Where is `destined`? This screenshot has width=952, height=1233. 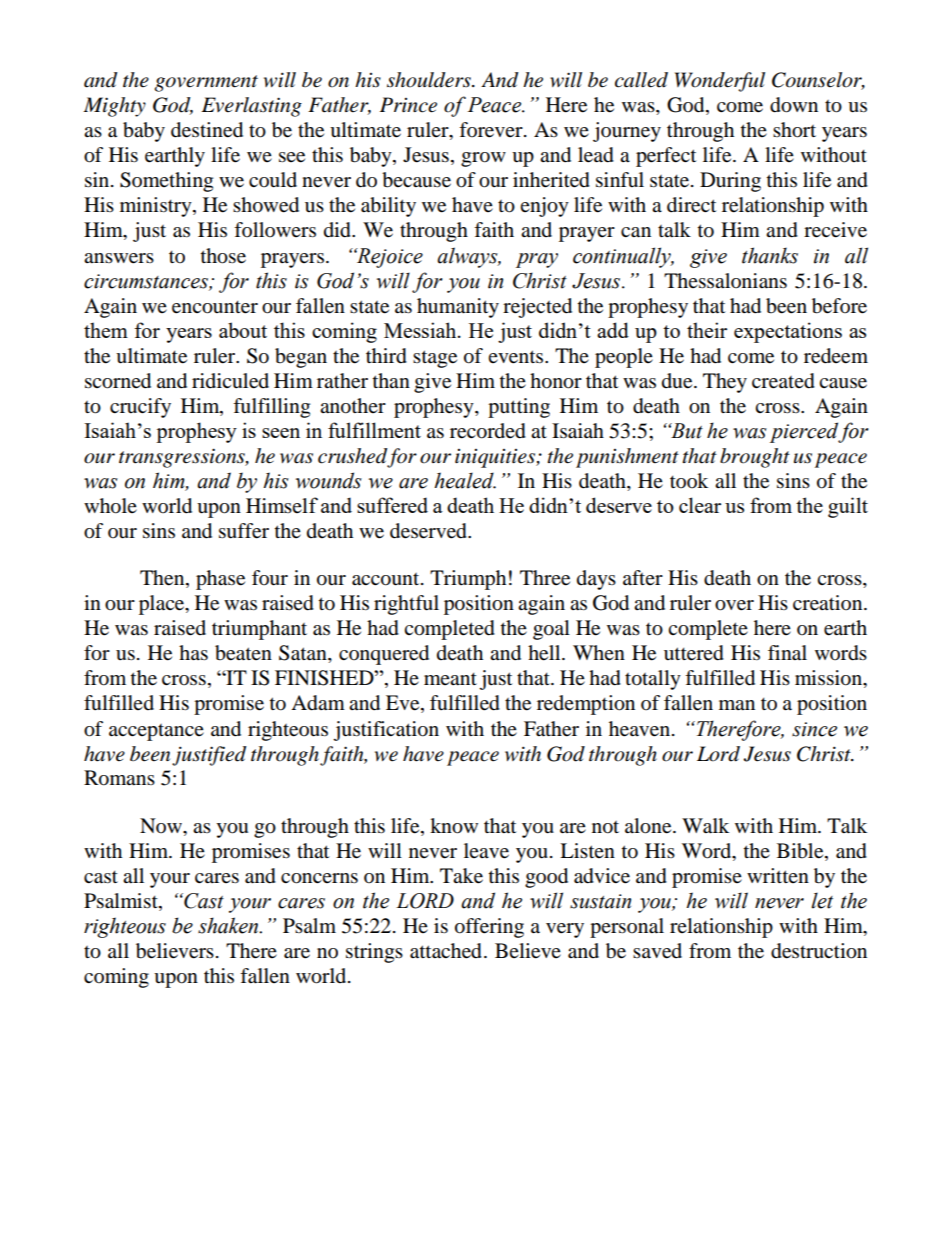 destined is located at coordinates (207, 130).
